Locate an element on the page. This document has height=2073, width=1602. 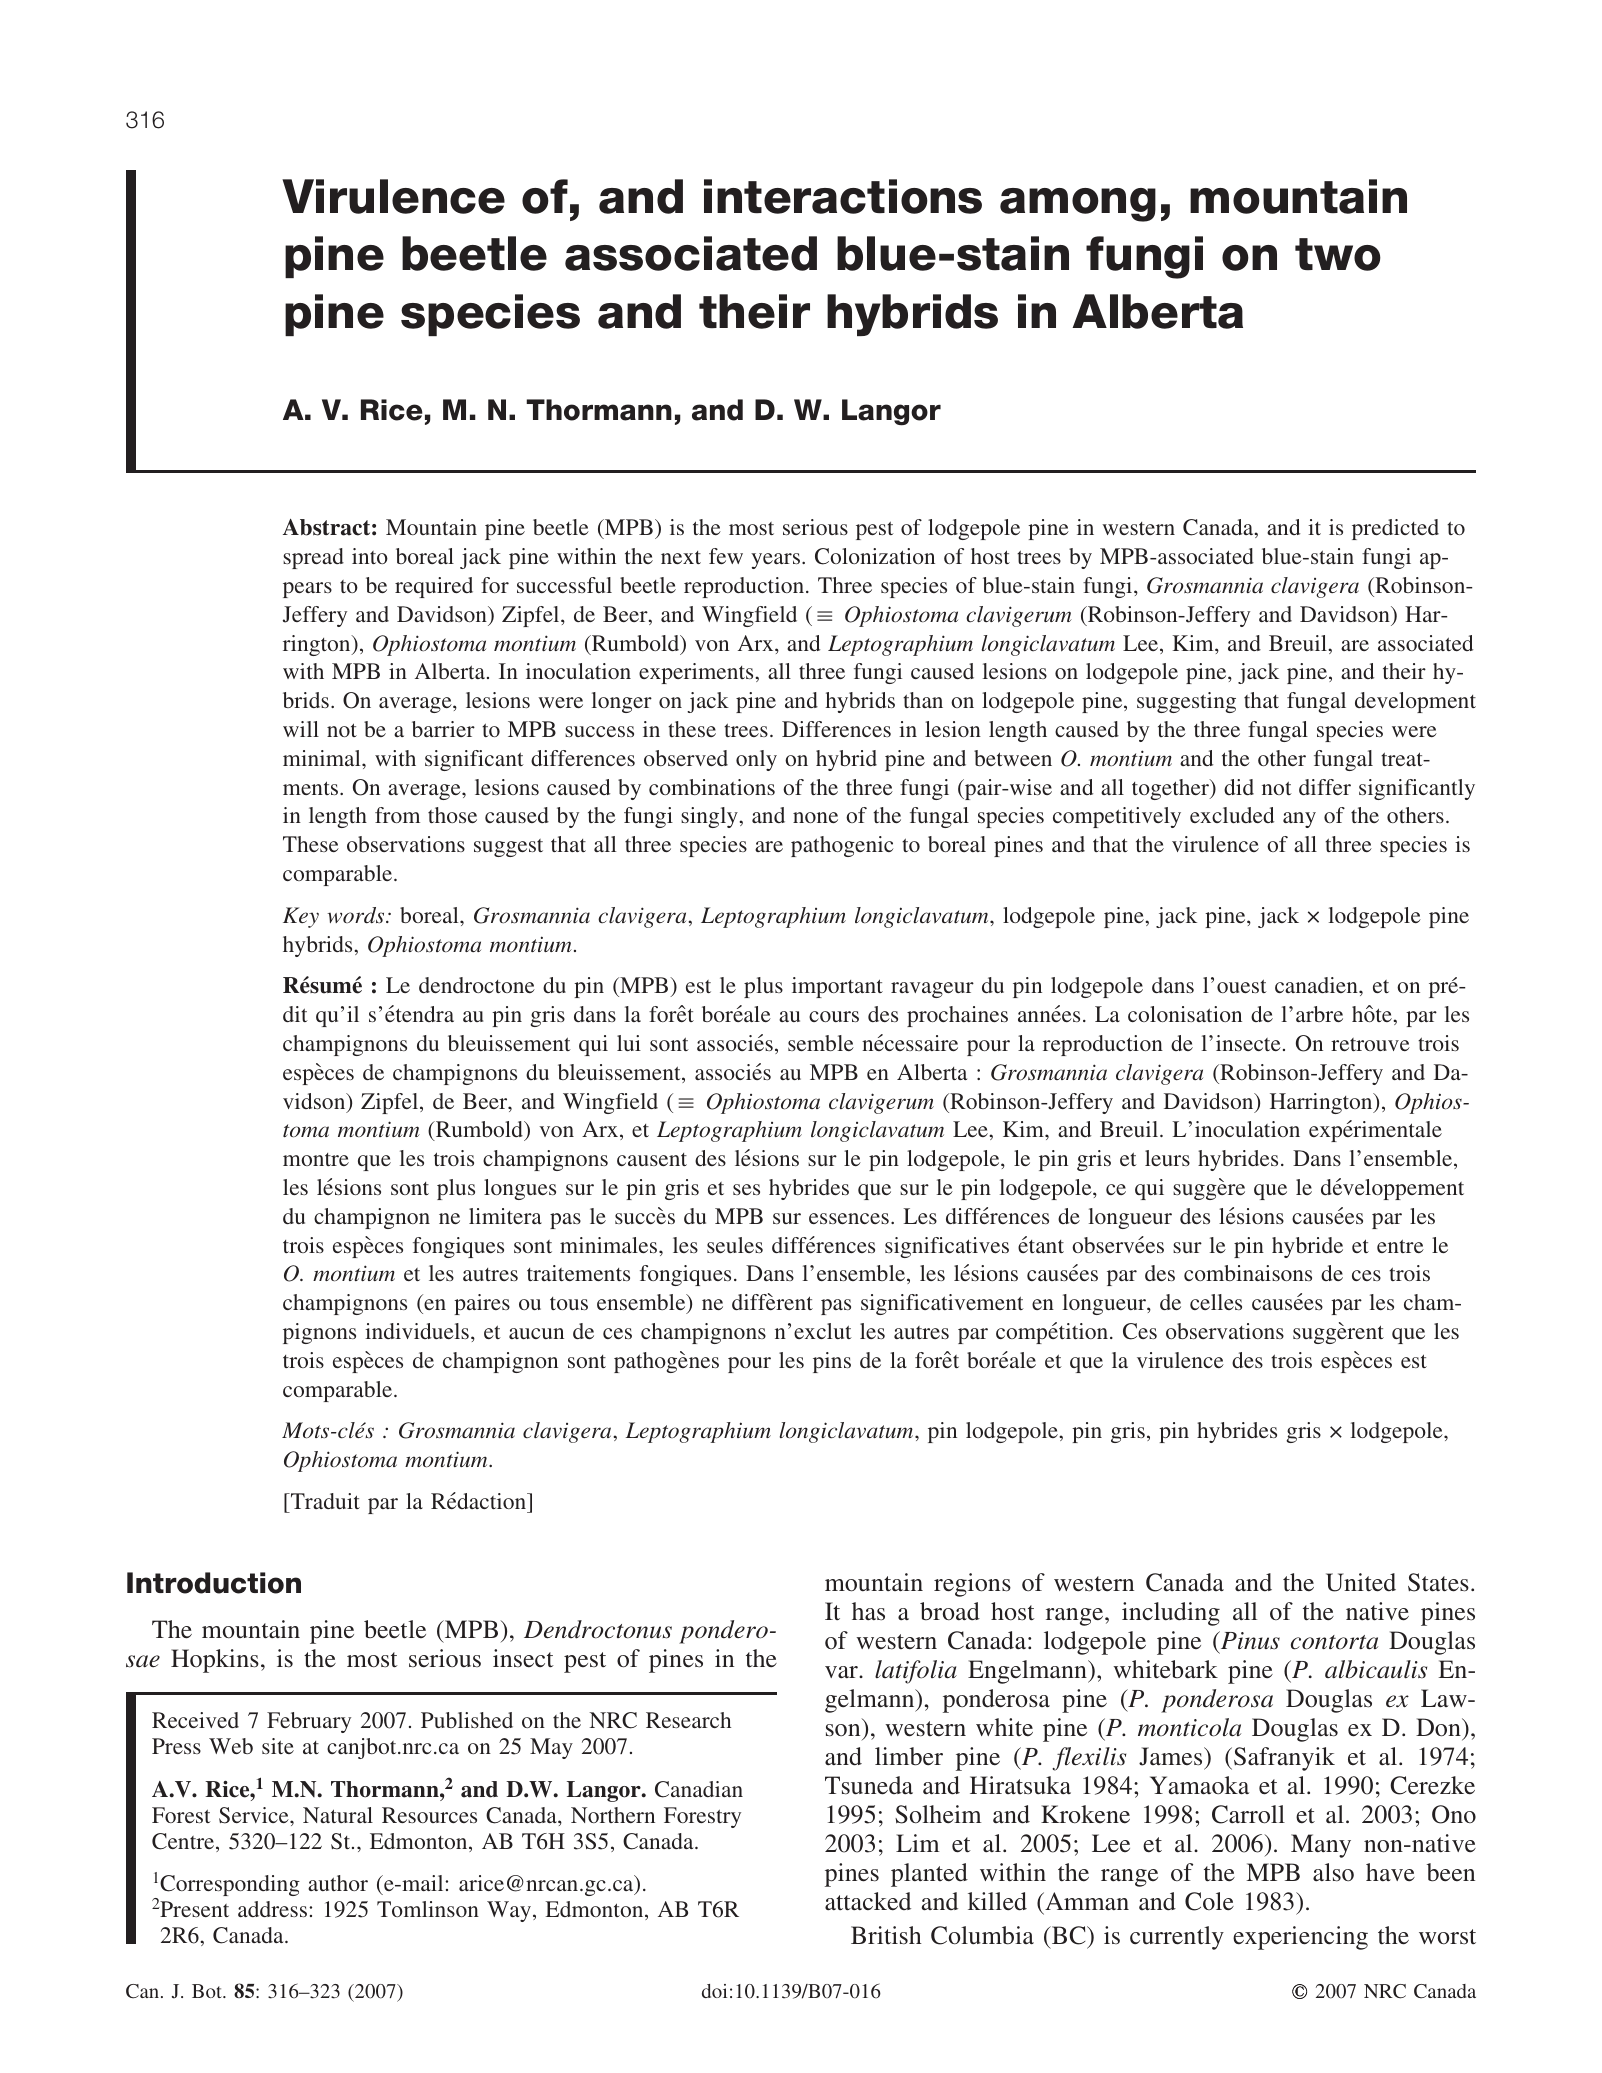
aucun is located at coordinates (536, 1333).
